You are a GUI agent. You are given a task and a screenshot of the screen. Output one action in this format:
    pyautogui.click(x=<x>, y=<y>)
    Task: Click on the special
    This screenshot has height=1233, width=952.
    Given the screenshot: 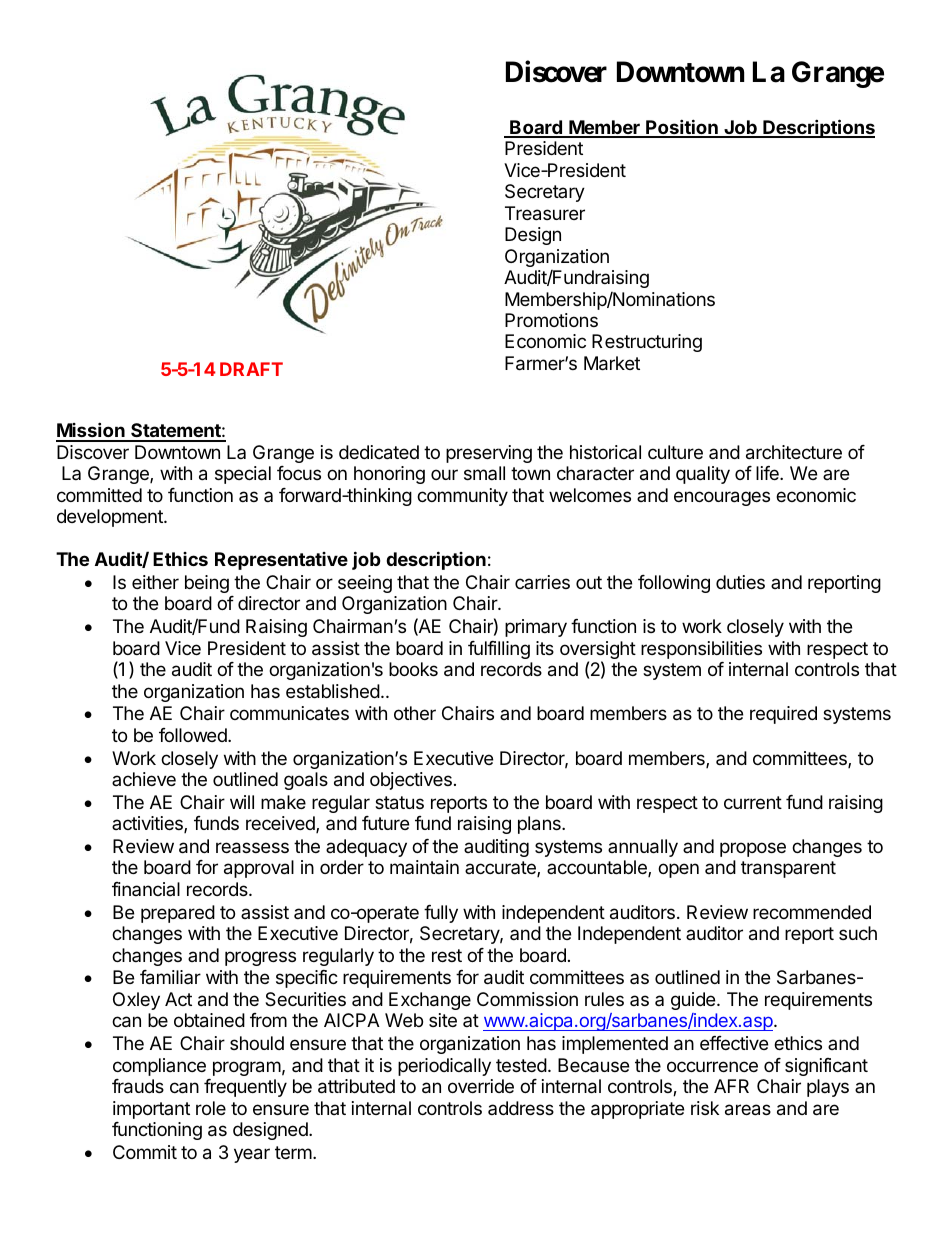 What is the action you would take?
    pyautogui.click(x=243, y=475)
